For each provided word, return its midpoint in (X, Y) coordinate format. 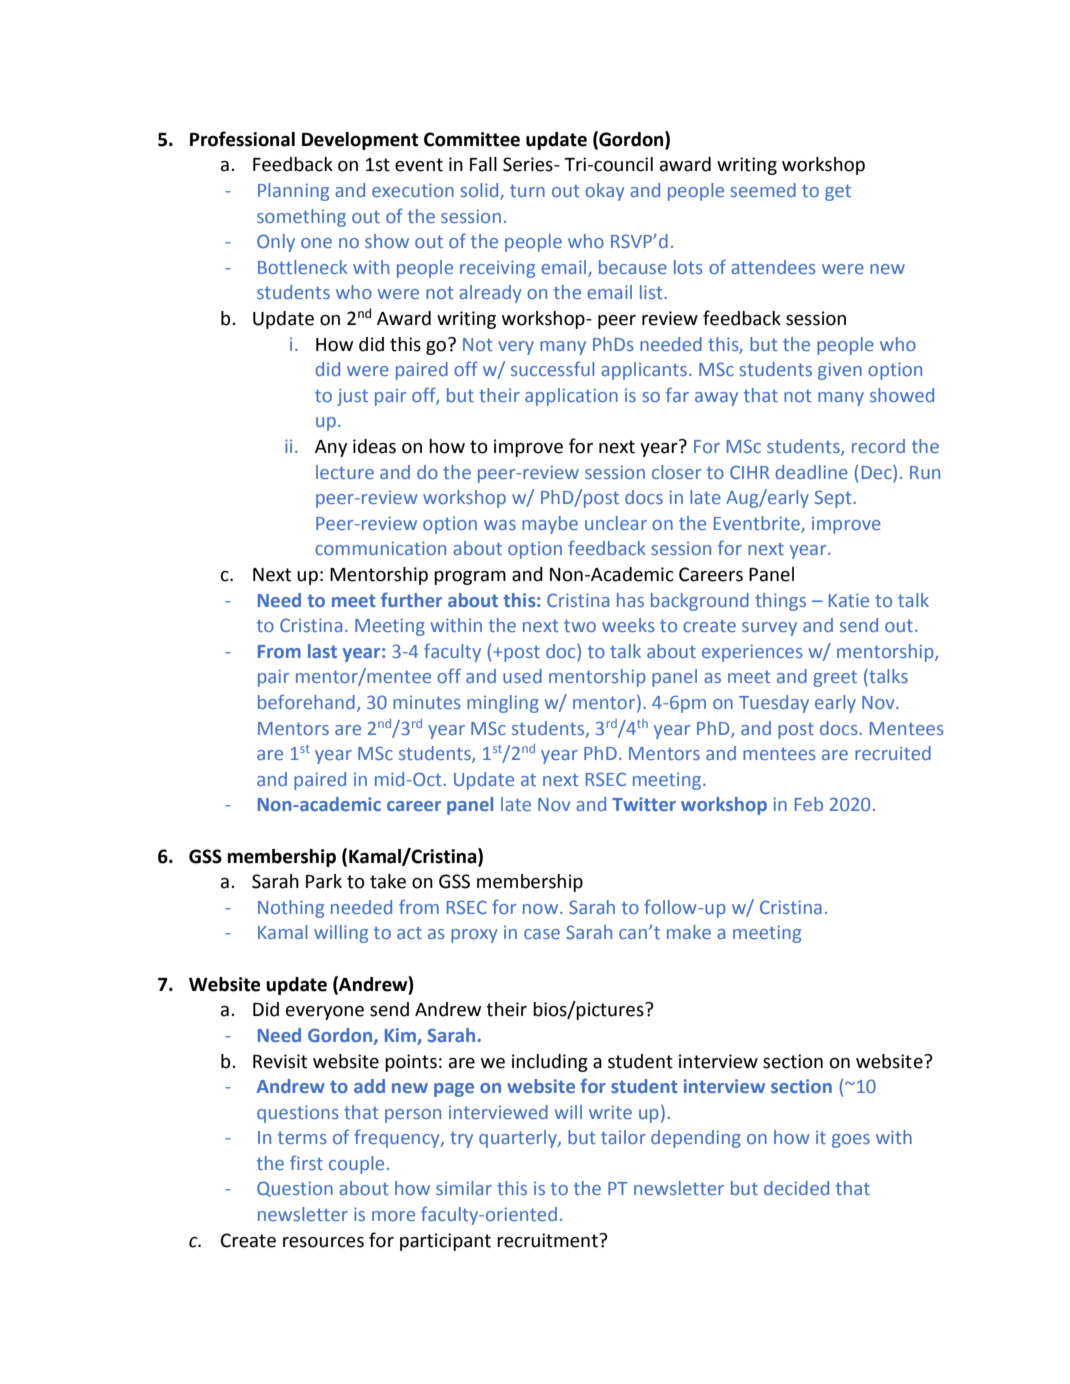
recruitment (548, 1240)
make (689, 932)
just (352, 397)
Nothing (291, 909)
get (838, 192)
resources (323, 1242)
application (571, 397)
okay (604, 192)
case (542, 934)
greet (835, 678)
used (522, 676)
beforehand (306, 701)
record (878, 446)
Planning (293, 192)
